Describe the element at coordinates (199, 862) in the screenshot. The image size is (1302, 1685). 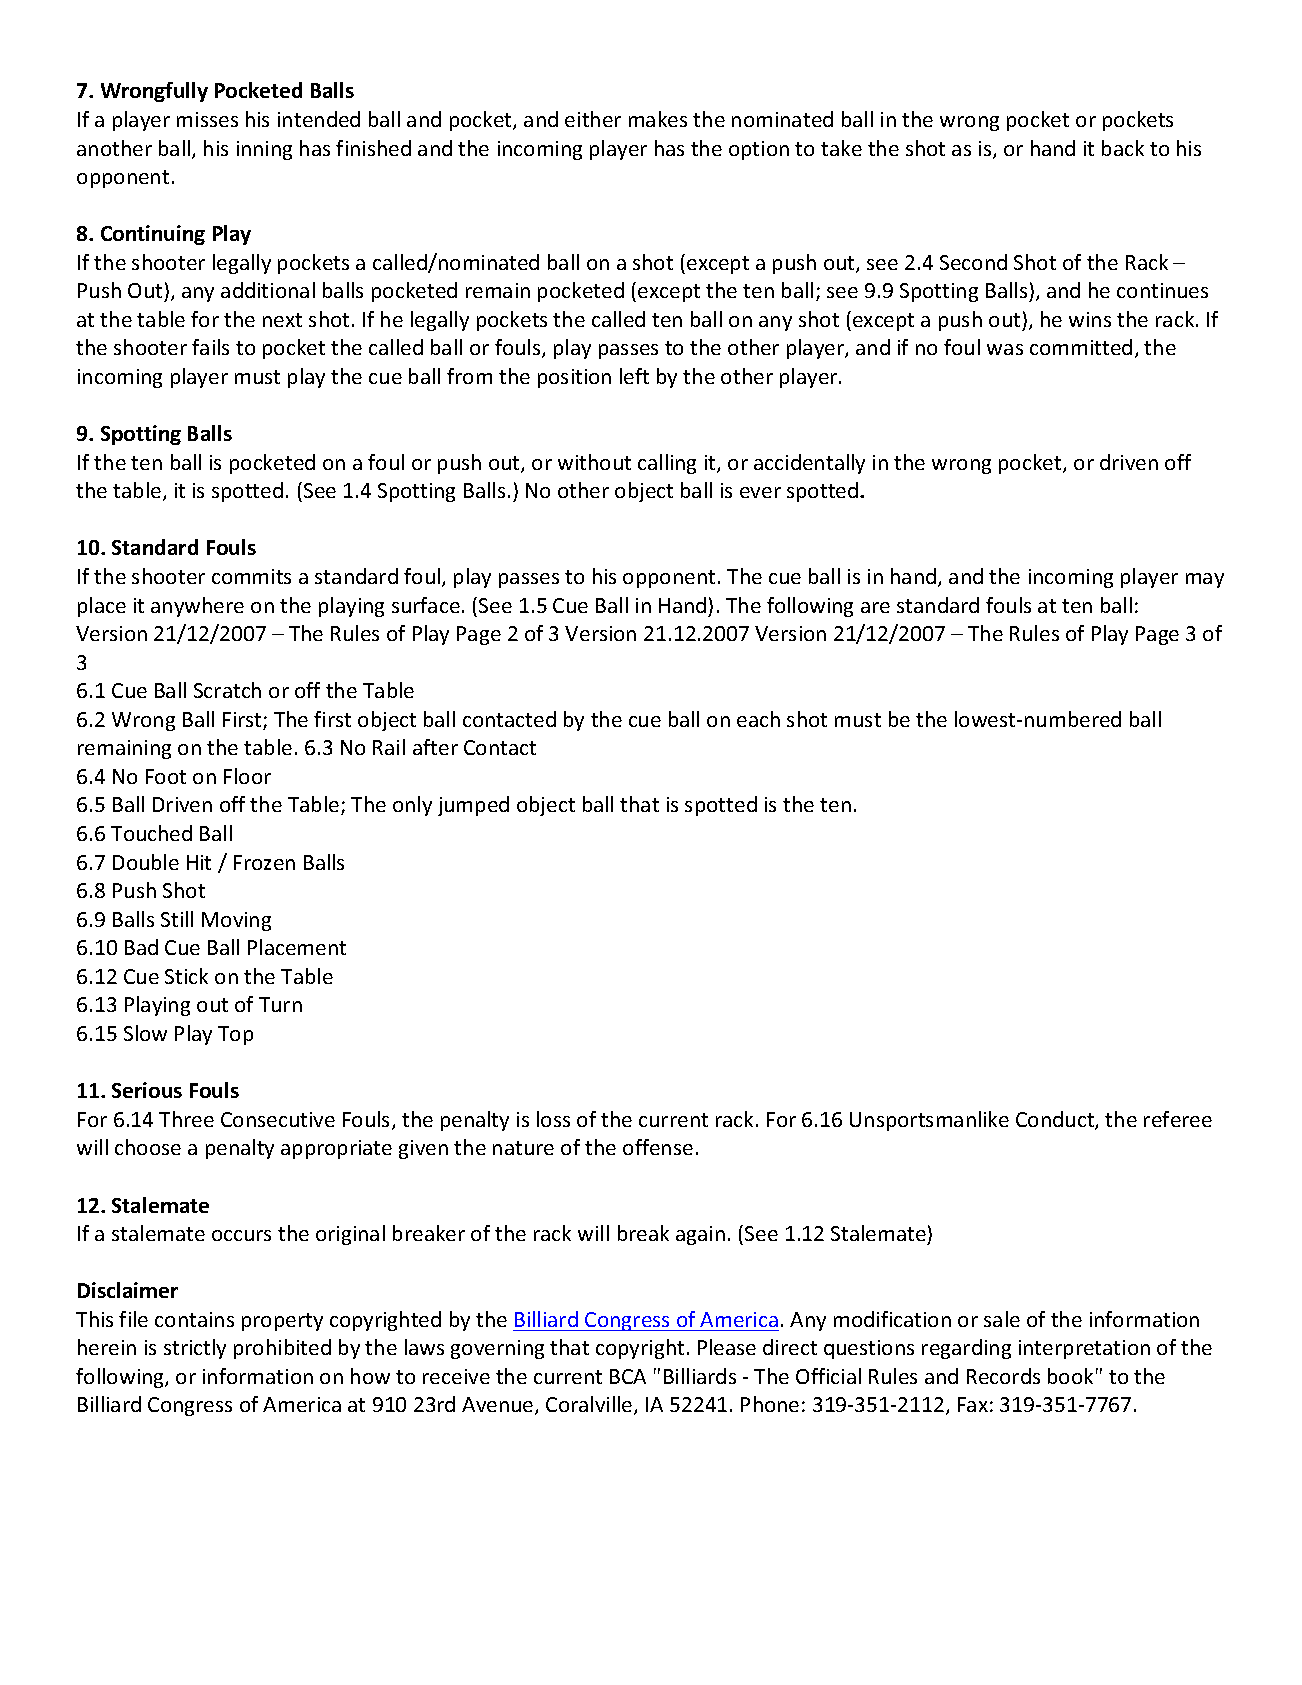
I see `Hit` at that location.
